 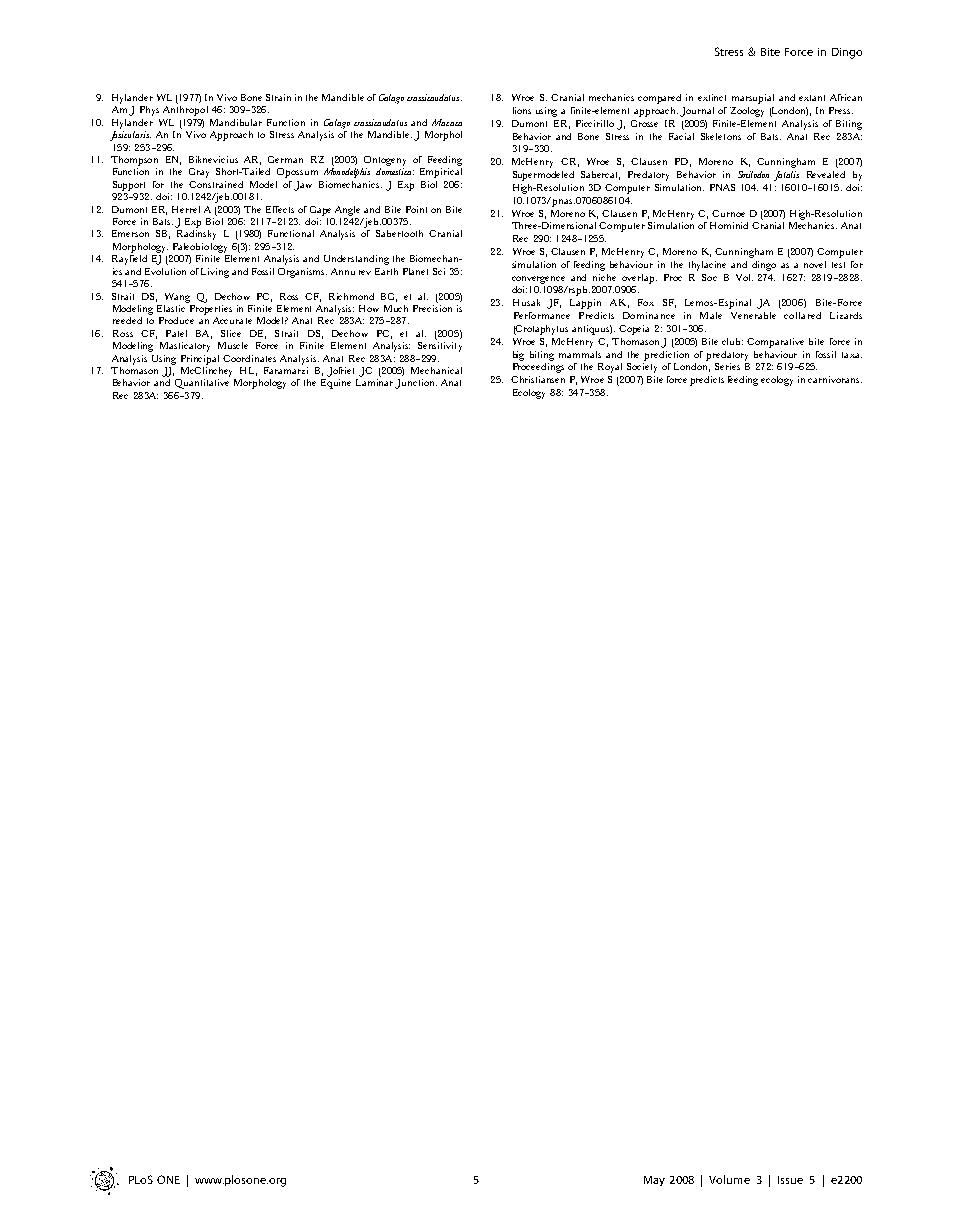 What do you see at coordinates (236, 122) in the page?
I see `Mandibular` at bounding box center [236, 122].
